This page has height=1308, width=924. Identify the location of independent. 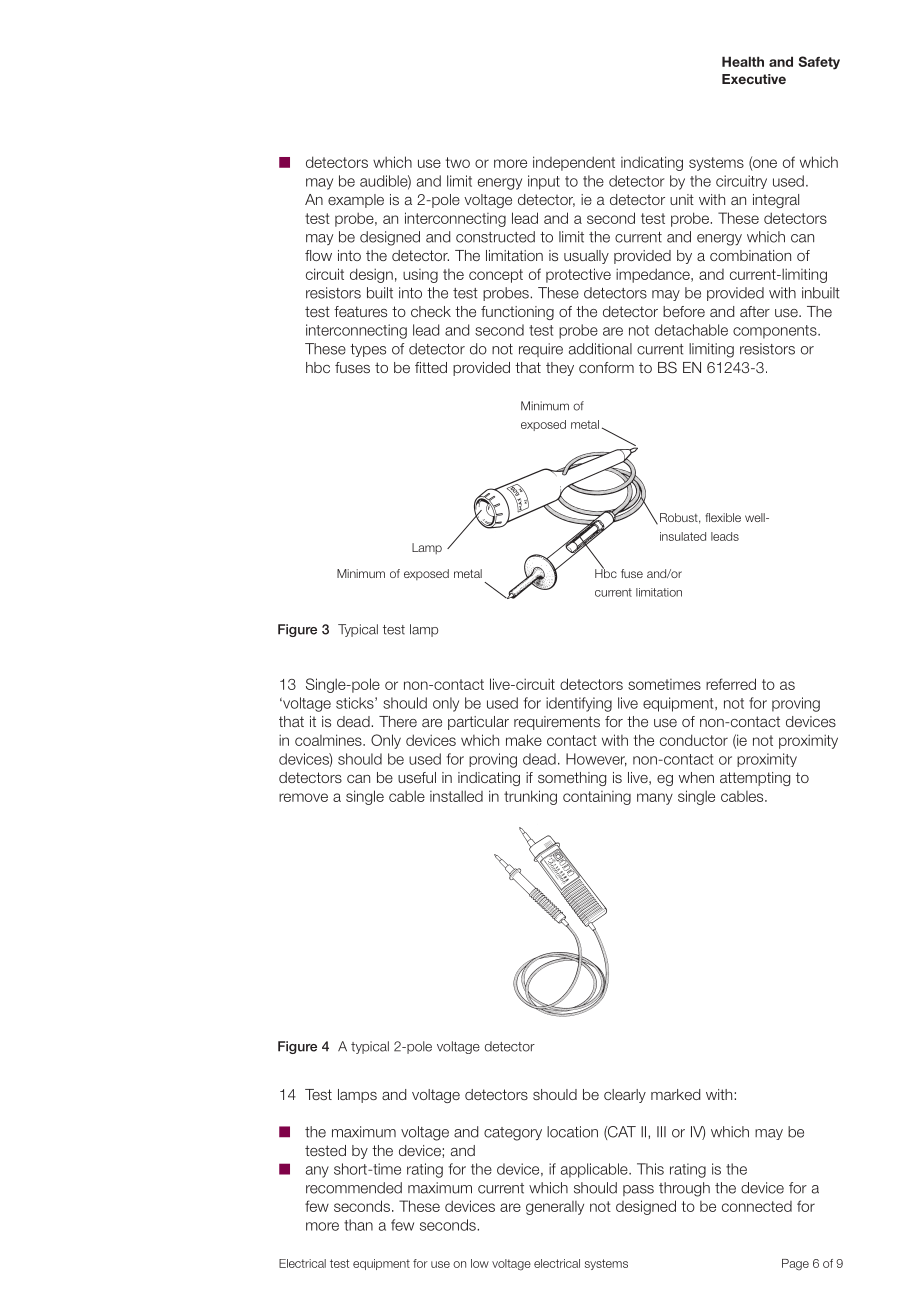
(574, 163).
